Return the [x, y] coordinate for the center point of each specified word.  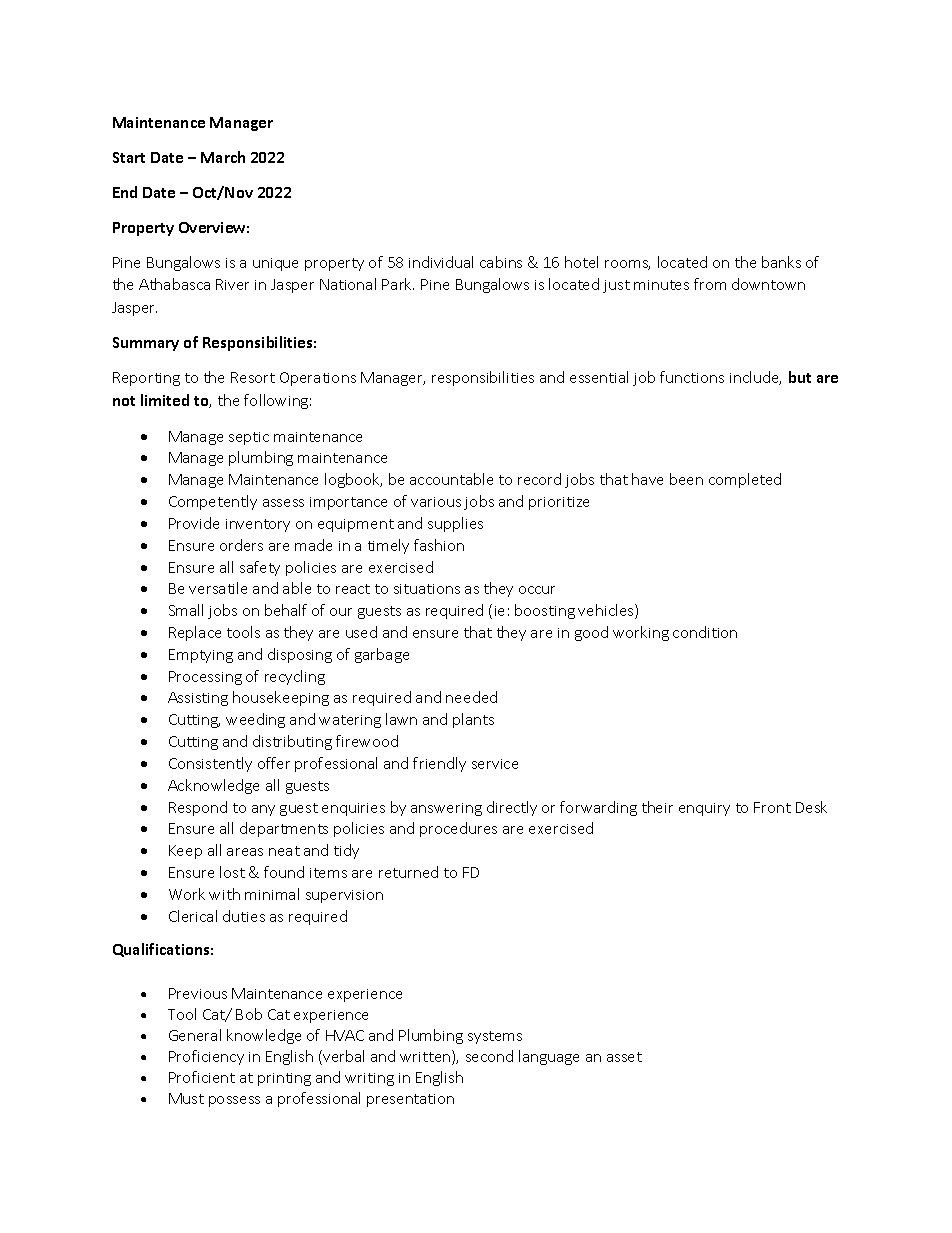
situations [427, 589]
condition [705, 632]
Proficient [202, 1077]
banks [781, 262]
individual [441, 262]
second [489, 1056]
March [223, 157]
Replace [195, 633]
